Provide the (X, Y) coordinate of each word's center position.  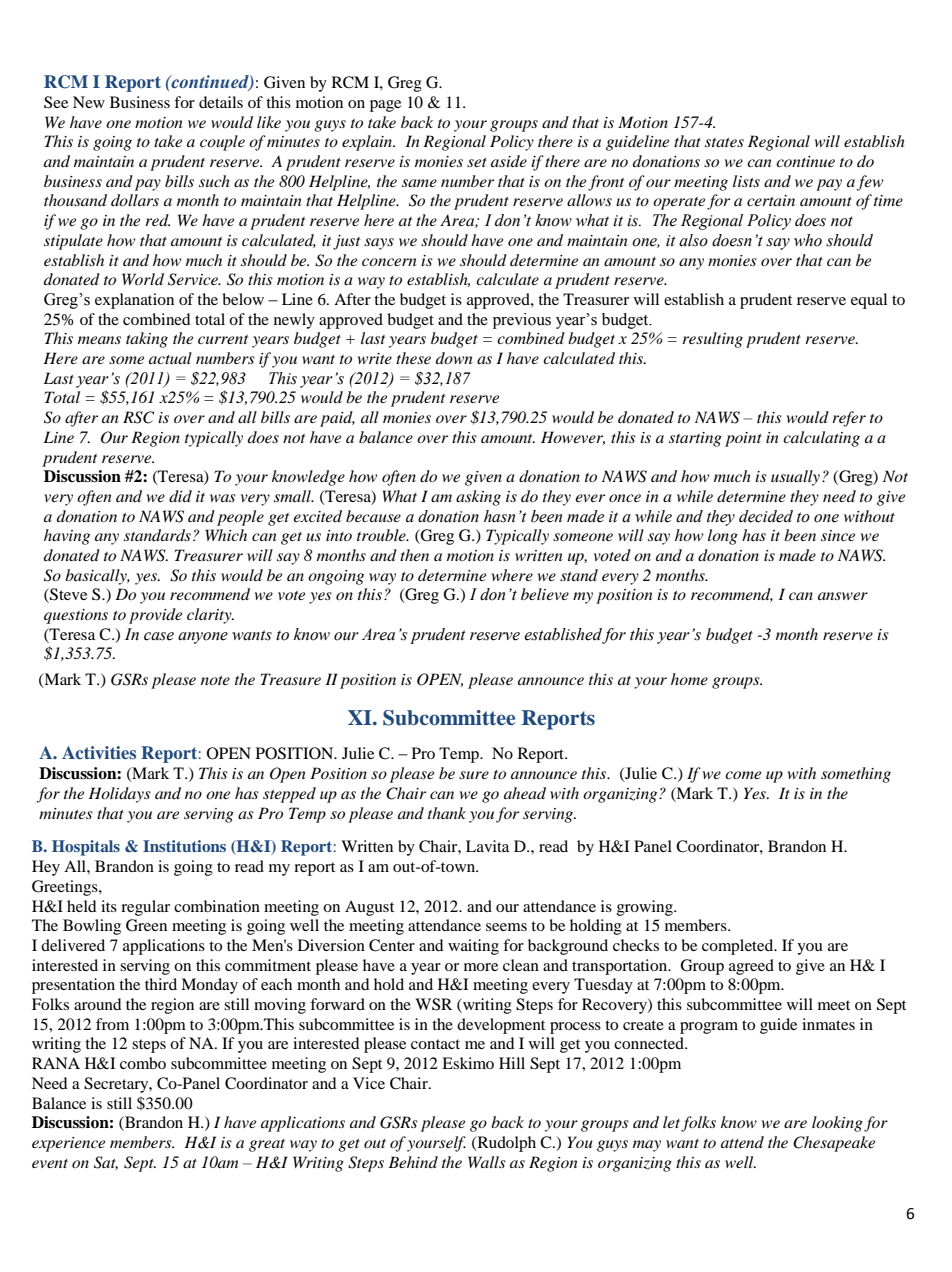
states (724, 142)
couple (222, 143)
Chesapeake (834, 1144)
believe (545, 594)
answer (843, 596)
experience (68, 1144)
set (477, 162)
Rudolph (505, 1144)
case (159, 636)
